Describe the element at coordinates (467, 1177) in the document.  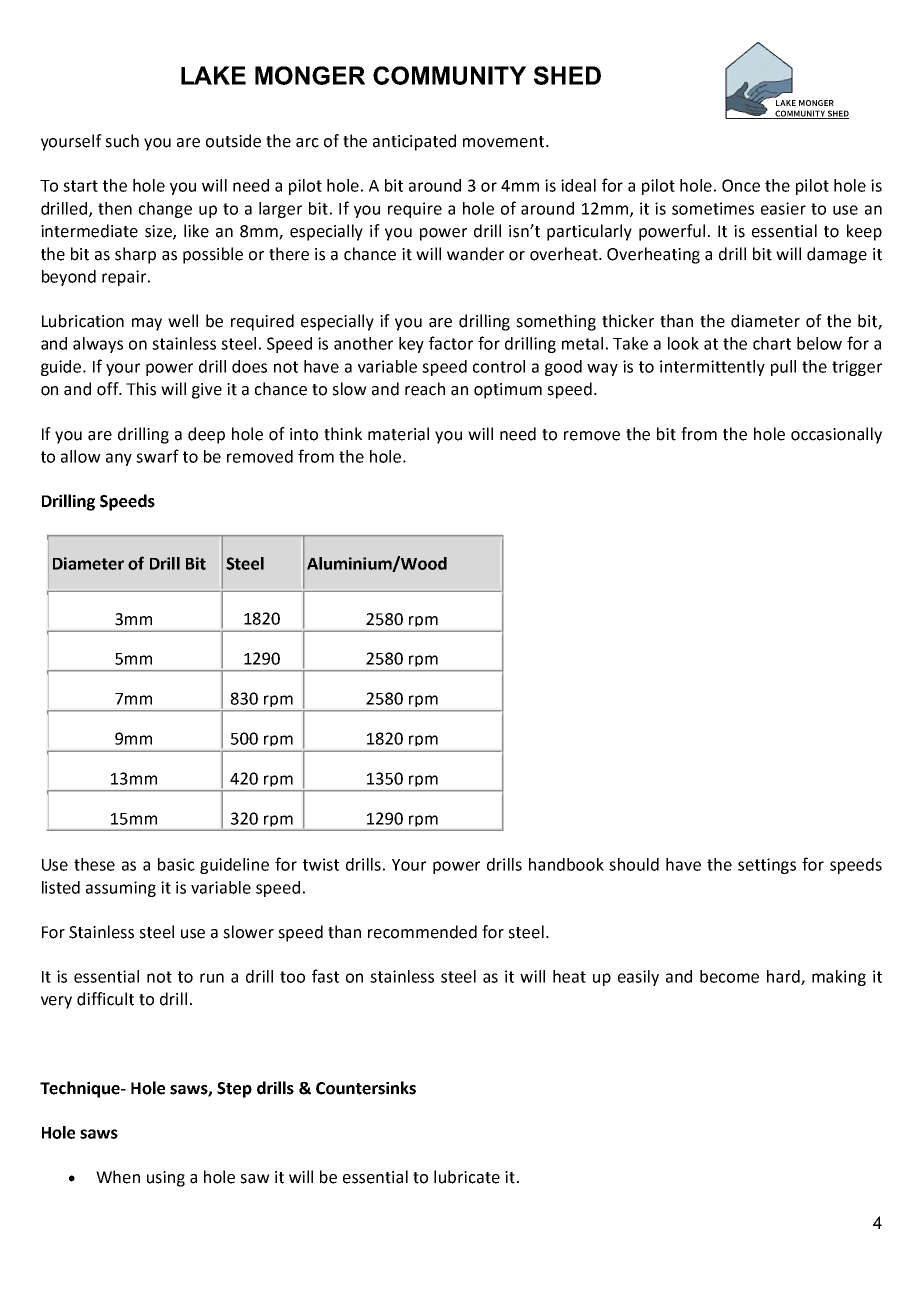
I see `lubricate` at that location.
